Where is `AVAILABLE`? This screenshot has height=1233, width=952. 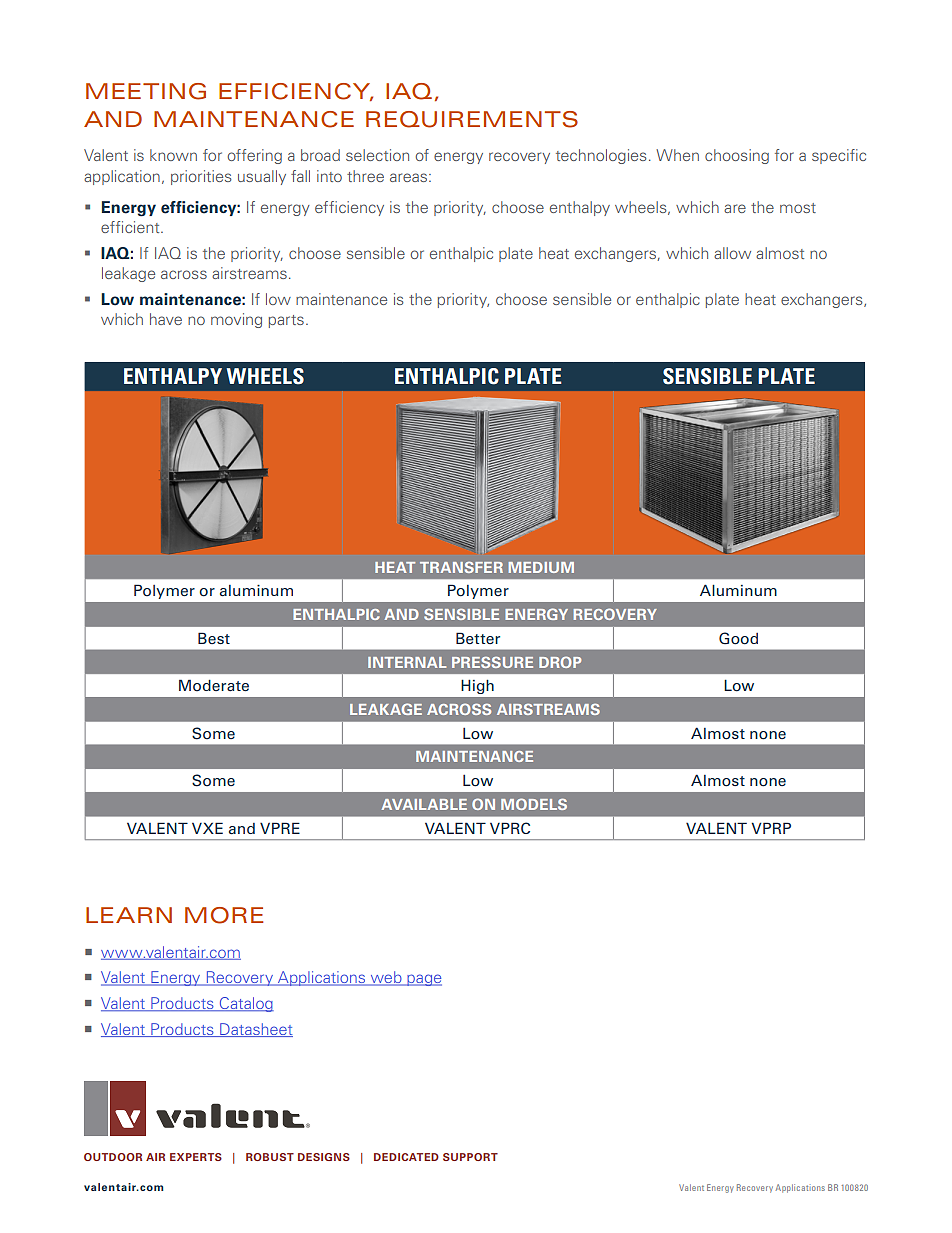
AVAILABLE is located at coordinates (424, 804).
